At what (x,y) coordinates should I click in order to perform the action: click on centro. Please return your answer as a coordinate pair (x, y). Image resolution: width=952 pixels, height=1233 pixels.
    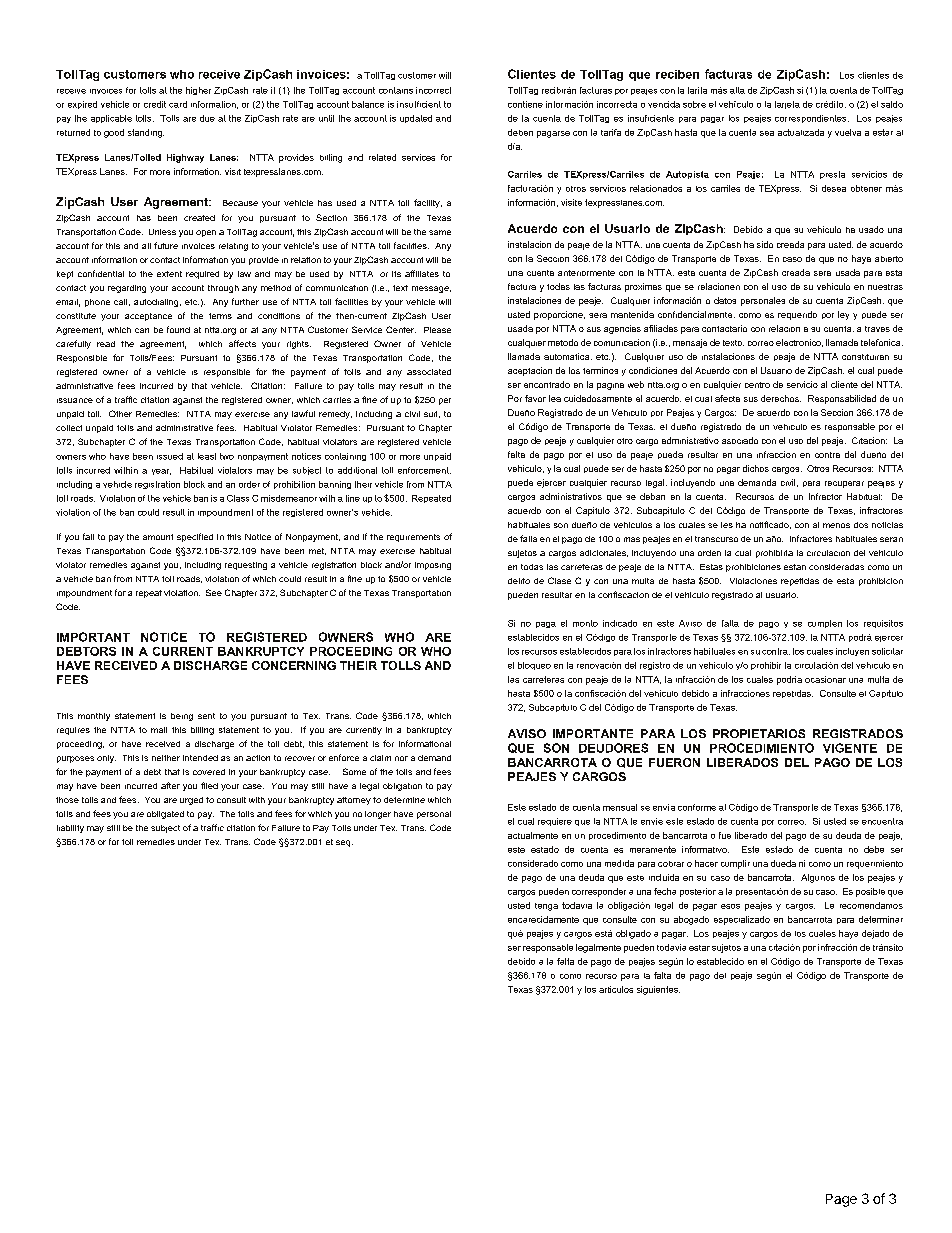
    Looking at the image, I should click on (757, 385).
